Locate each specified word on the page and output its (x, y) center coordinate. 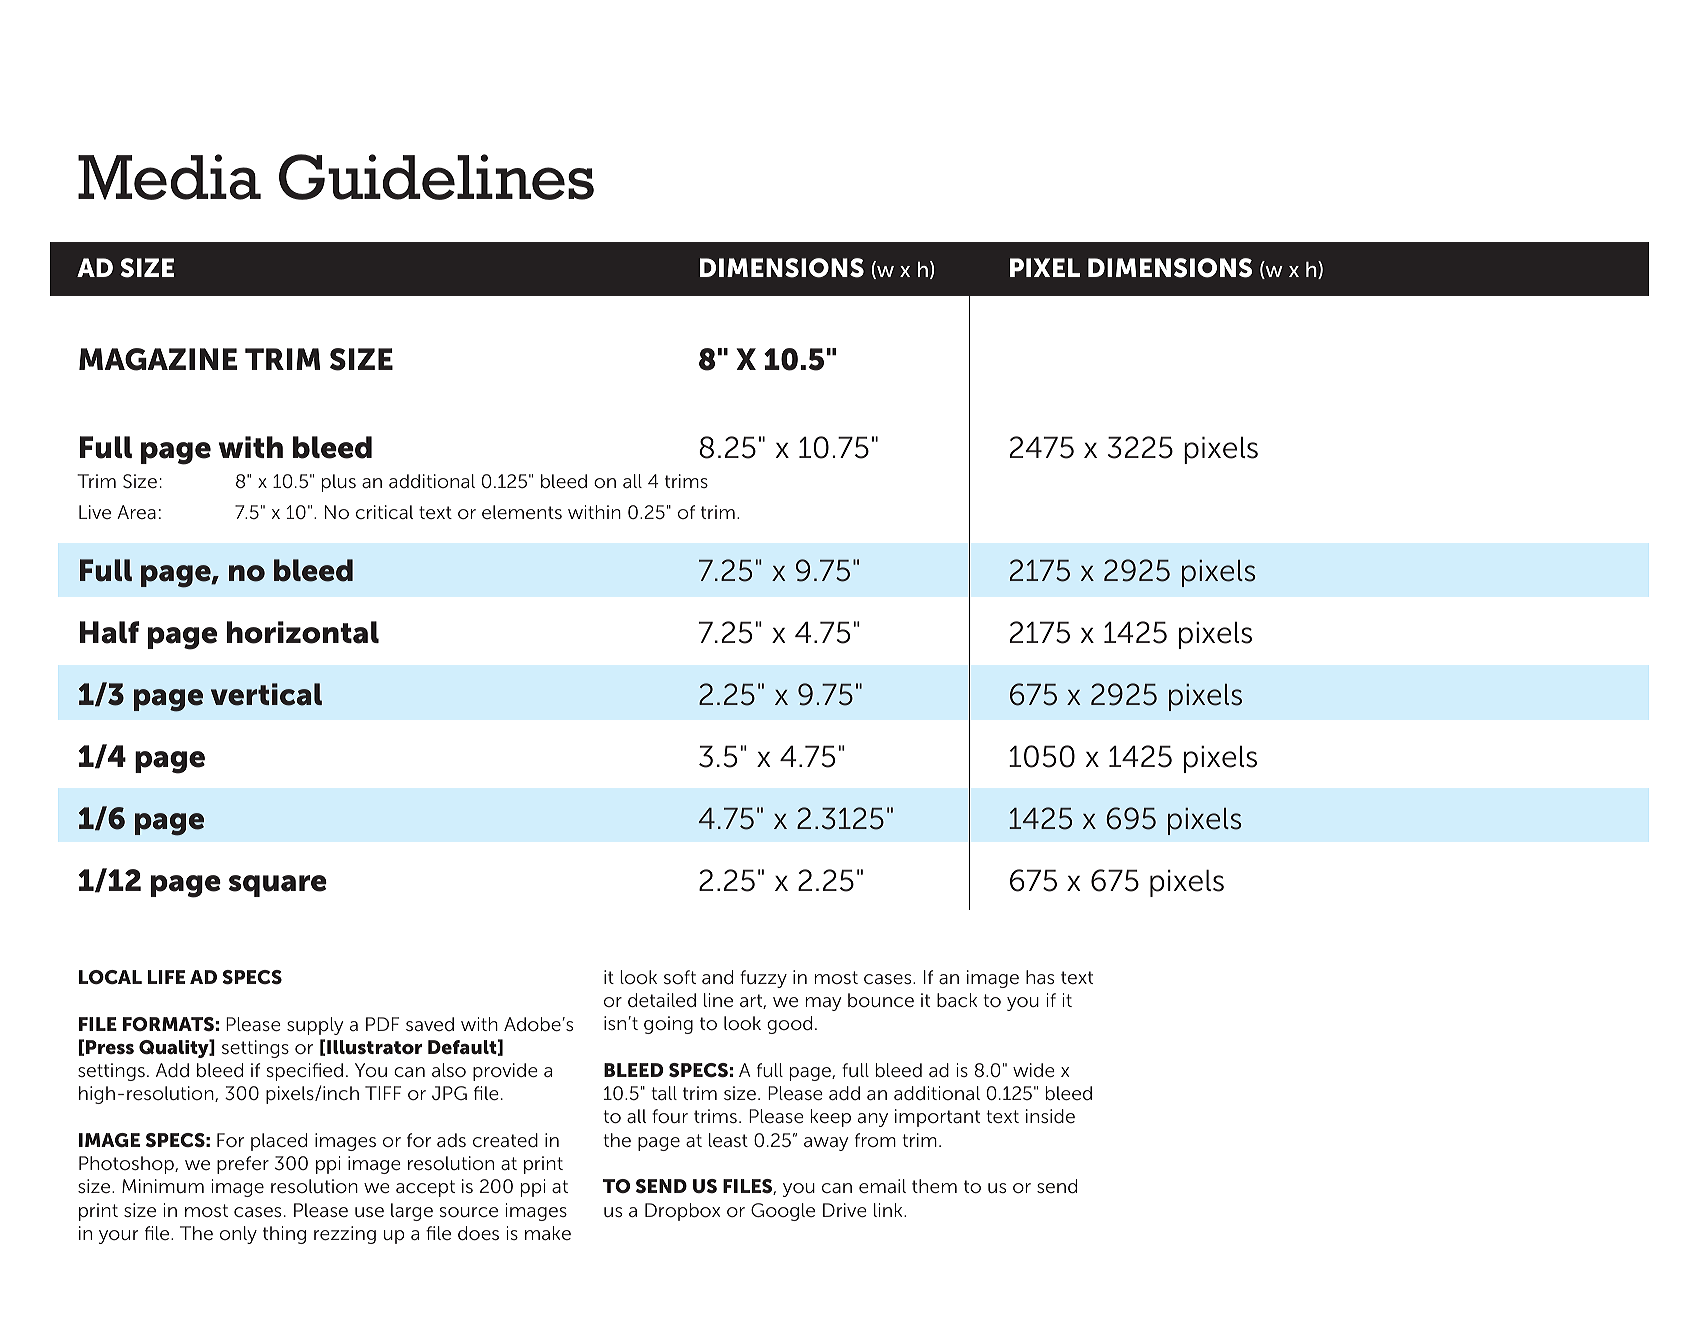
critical (384, 512)
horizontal (303, 632)
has (1040, 977)
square (278, 886)
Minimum (163, 1186)
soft (680, 977)
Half (109, 632)
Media (169, 177)
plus (339, 483)
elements (522, 512)
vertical (266, 694)
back (957, 1000)
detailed (662, 1000)
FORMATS (168, 1024)
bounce (881, 1000)
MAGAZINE (158, 359)
